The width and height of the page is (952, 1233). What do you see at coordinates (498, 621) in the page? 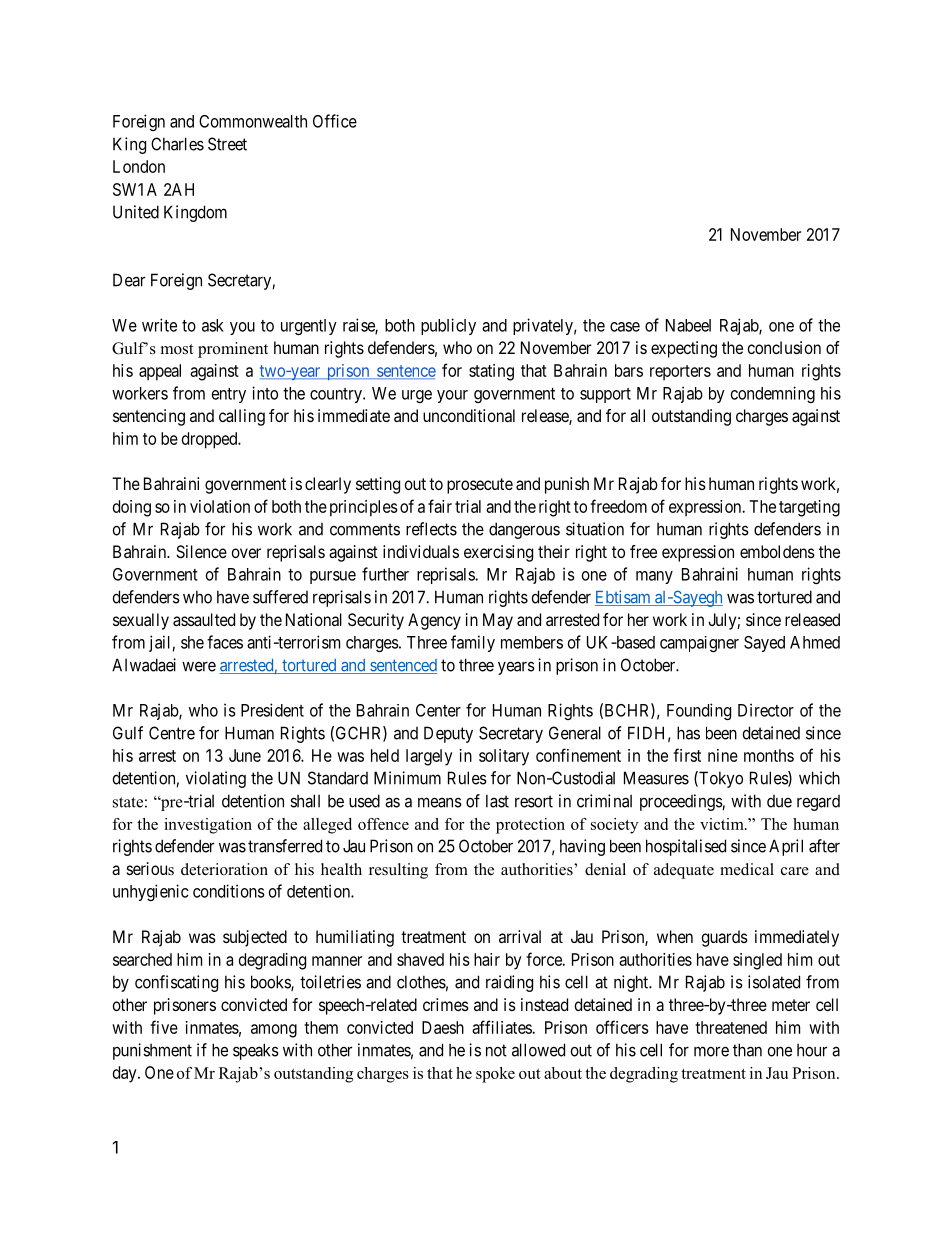
I see `May` at bounding box center [498, 621].
